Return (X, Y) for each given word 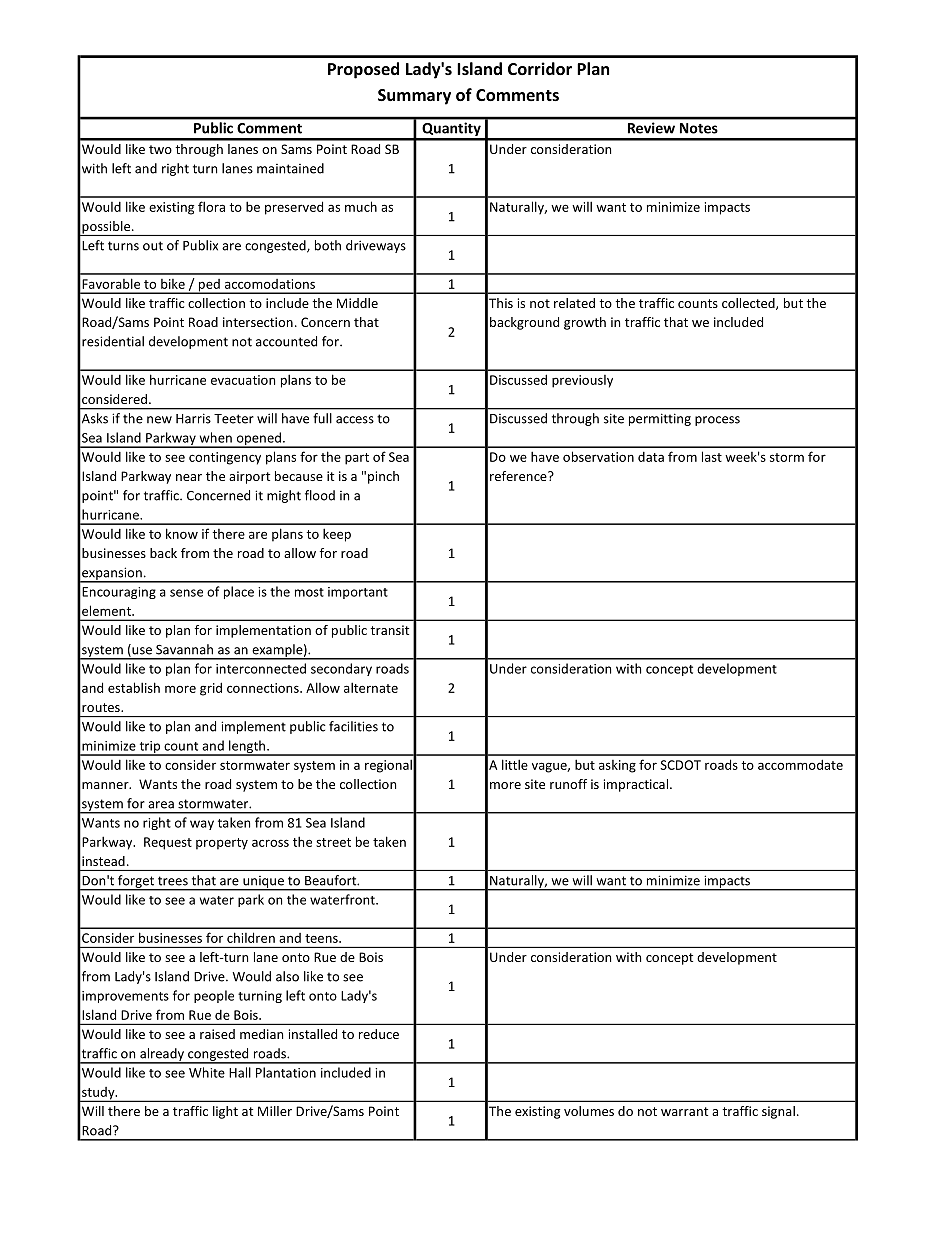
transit (389, 630)
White (207, 1072)
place (239, 592)
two (160, 149)
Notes (699, 128)
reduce (379, 1034)
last (712, 456)
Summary (414, 97)
